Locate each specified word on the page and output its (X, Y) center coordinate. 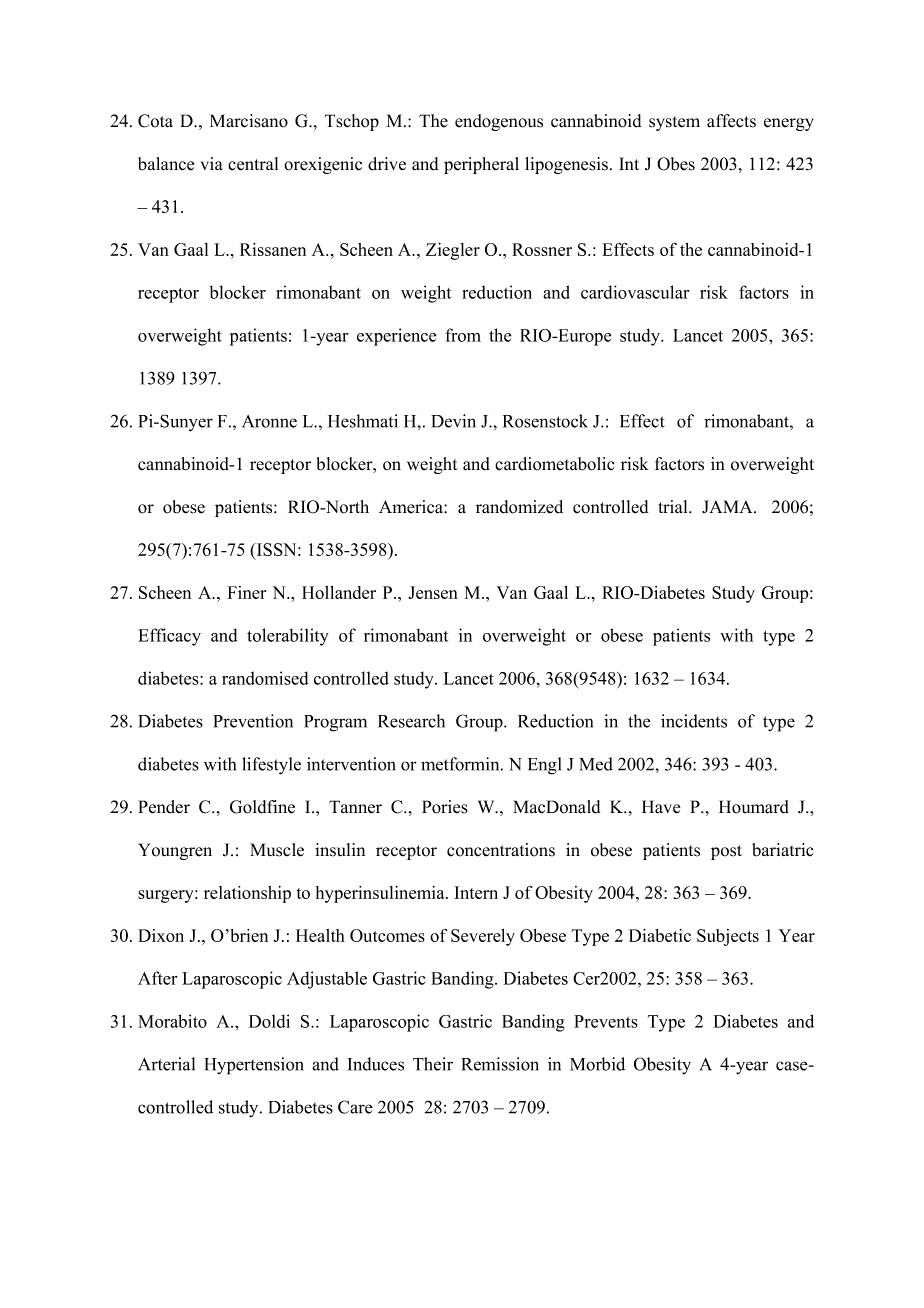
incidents (694, 721)
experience (396, 337)
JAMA (728, 507)
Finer (247, 592)
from (463, 335)
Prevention (253, 721)
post (726, 852)
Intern (476, 892)
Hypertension (254, 1066)
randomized (519, 507)
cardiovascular (635, 292)
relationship (247, 894)
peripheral (481, 165)
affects (731, 121)
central (253, 164)
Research (411, 721)
